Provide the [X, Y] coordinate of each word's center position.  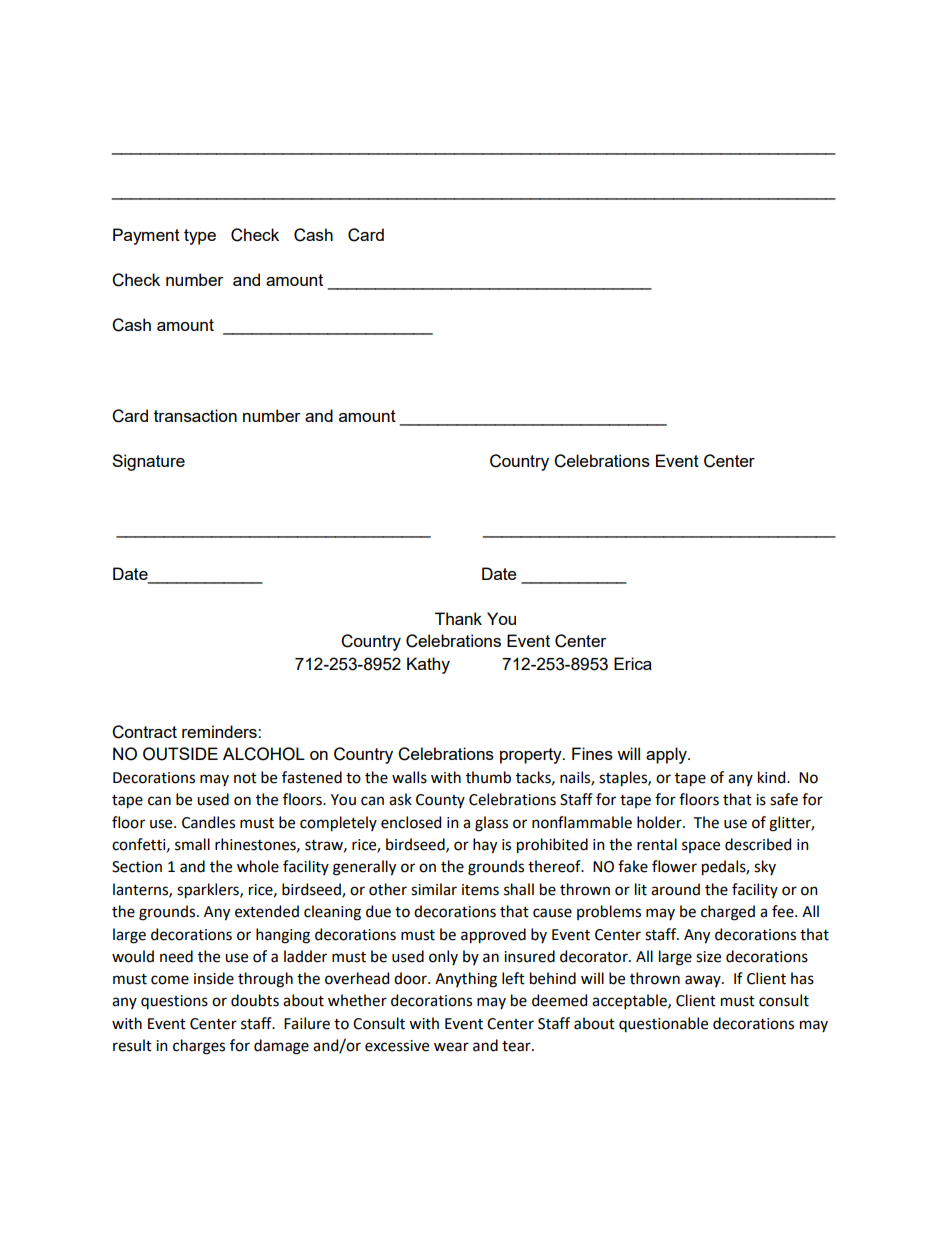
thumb [488, 777]
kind [773, 777]
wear [451, 1047]
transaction [195, 415]
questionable [663, 1024]
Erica [633, 663]
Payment [146, 236]
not [245, 778]
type [200, 237]
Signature [148, 462]
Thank [458, 618]
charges [199, 1047]
